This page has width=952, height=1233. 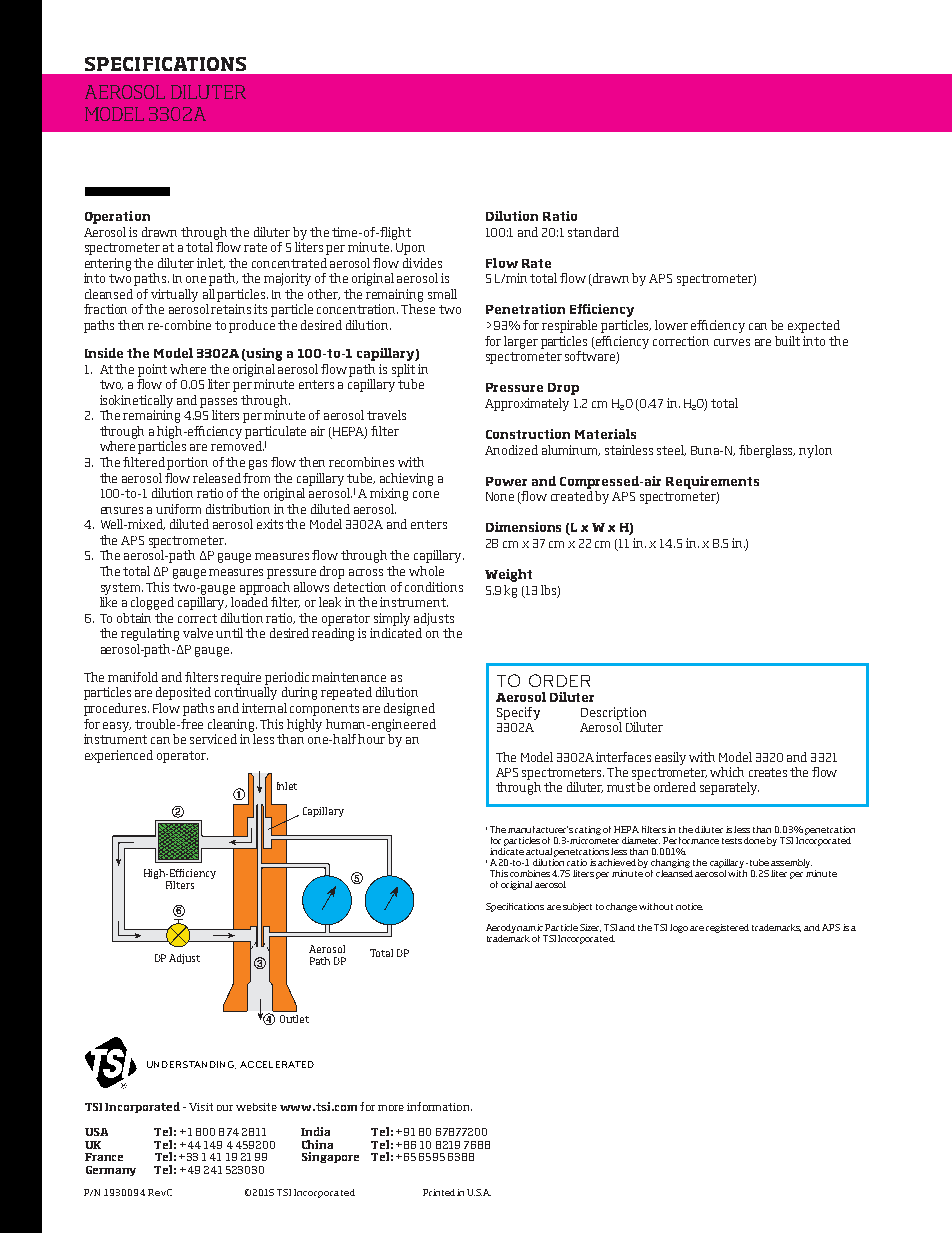 What do you see at coordinates (152, 603) in the page?
I see `clogged` at bounding box center [152, 603].
